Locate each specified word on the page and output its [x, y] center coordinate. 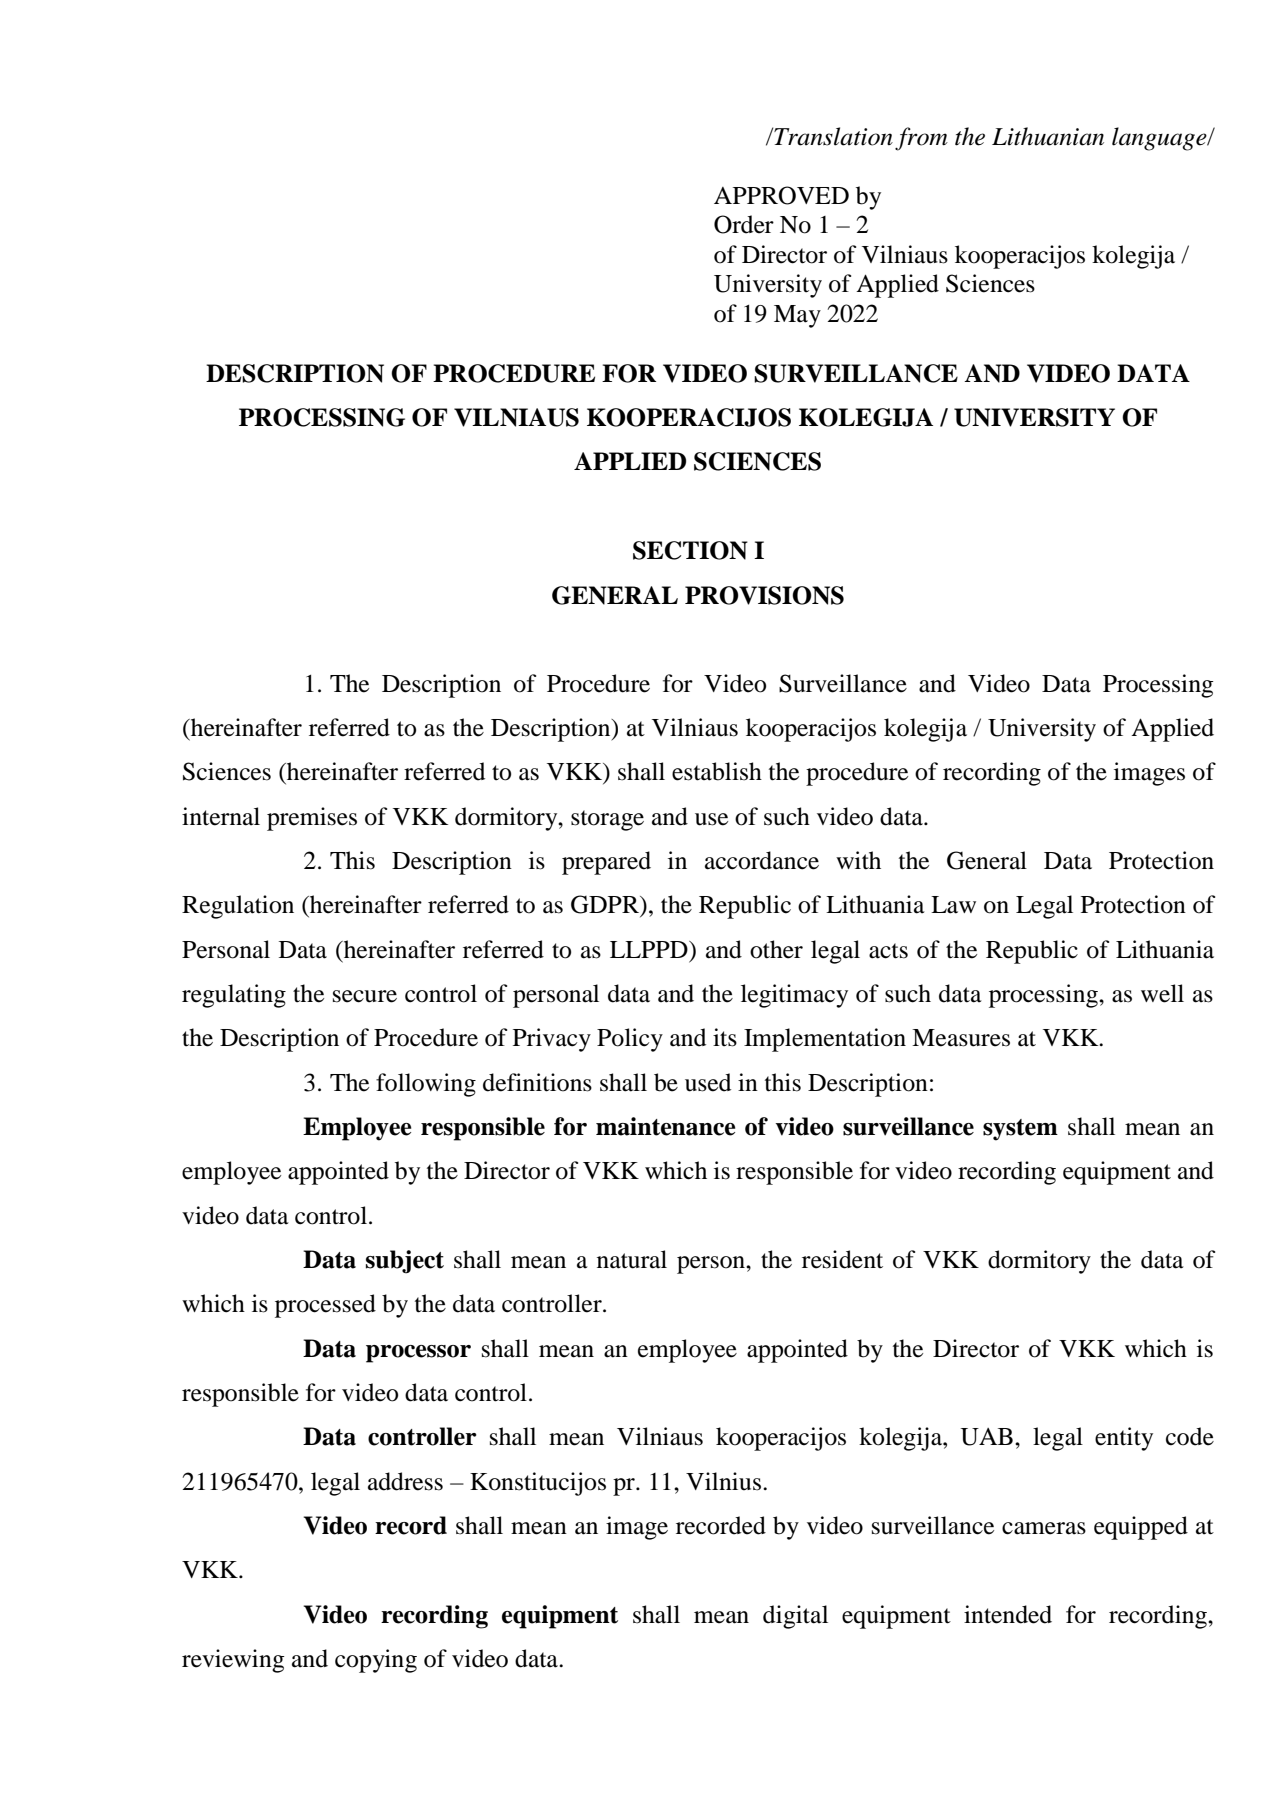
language [1160, 139]
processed [325, 1306]
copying [376, 1661]
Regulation [238, 907]
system [1020, 1130]
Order [744, 224]
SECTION [690, 550]
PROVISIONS [764, 595]
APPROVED [781, 195]
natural [632, 1259]
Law [953, 905]
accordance [762, 860]
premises [312, 819]
